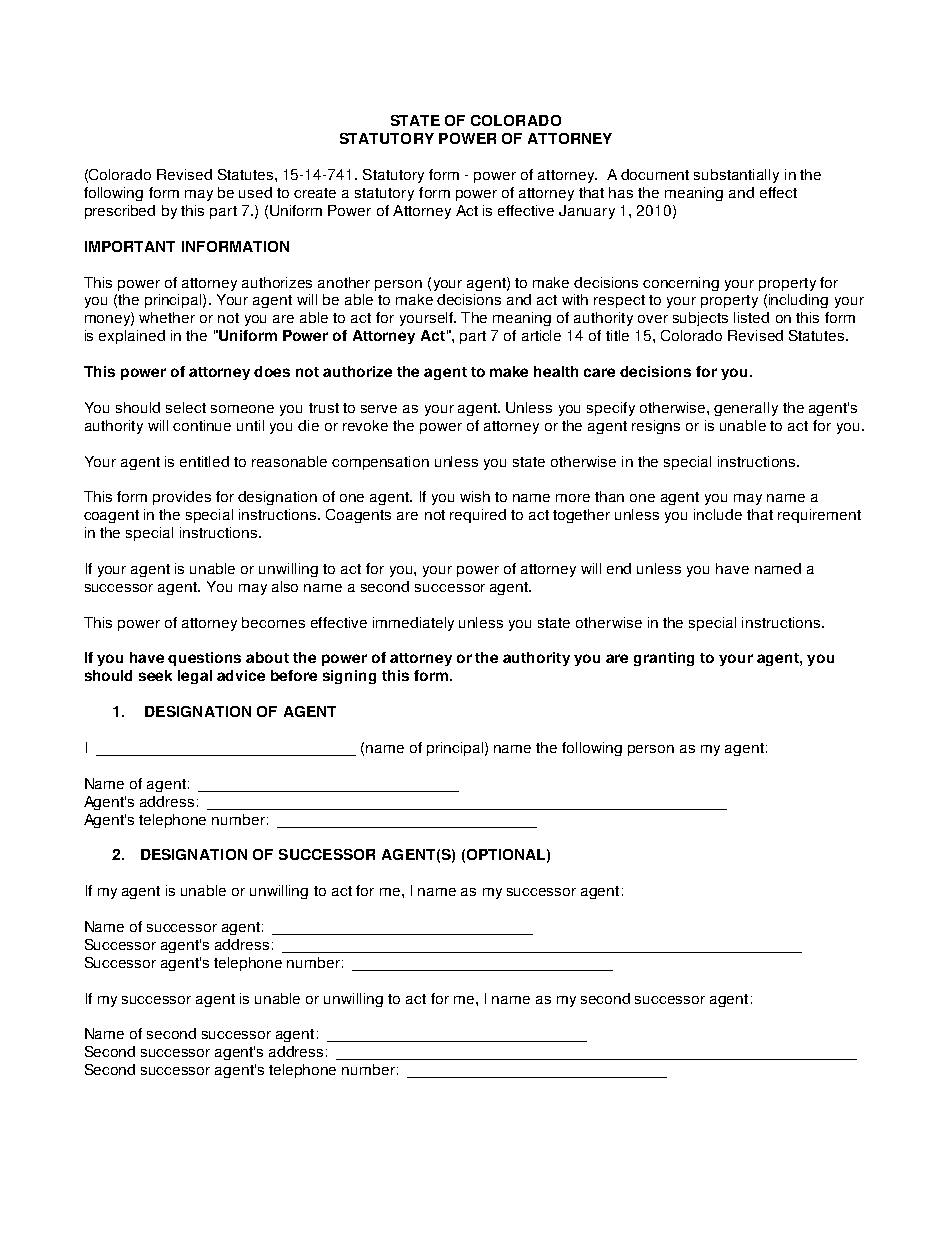 The height and width of the screenshot is (1233, 952). Describe the element at coordinates (202, 425) in the screenshot. I see `continue` at that location.
